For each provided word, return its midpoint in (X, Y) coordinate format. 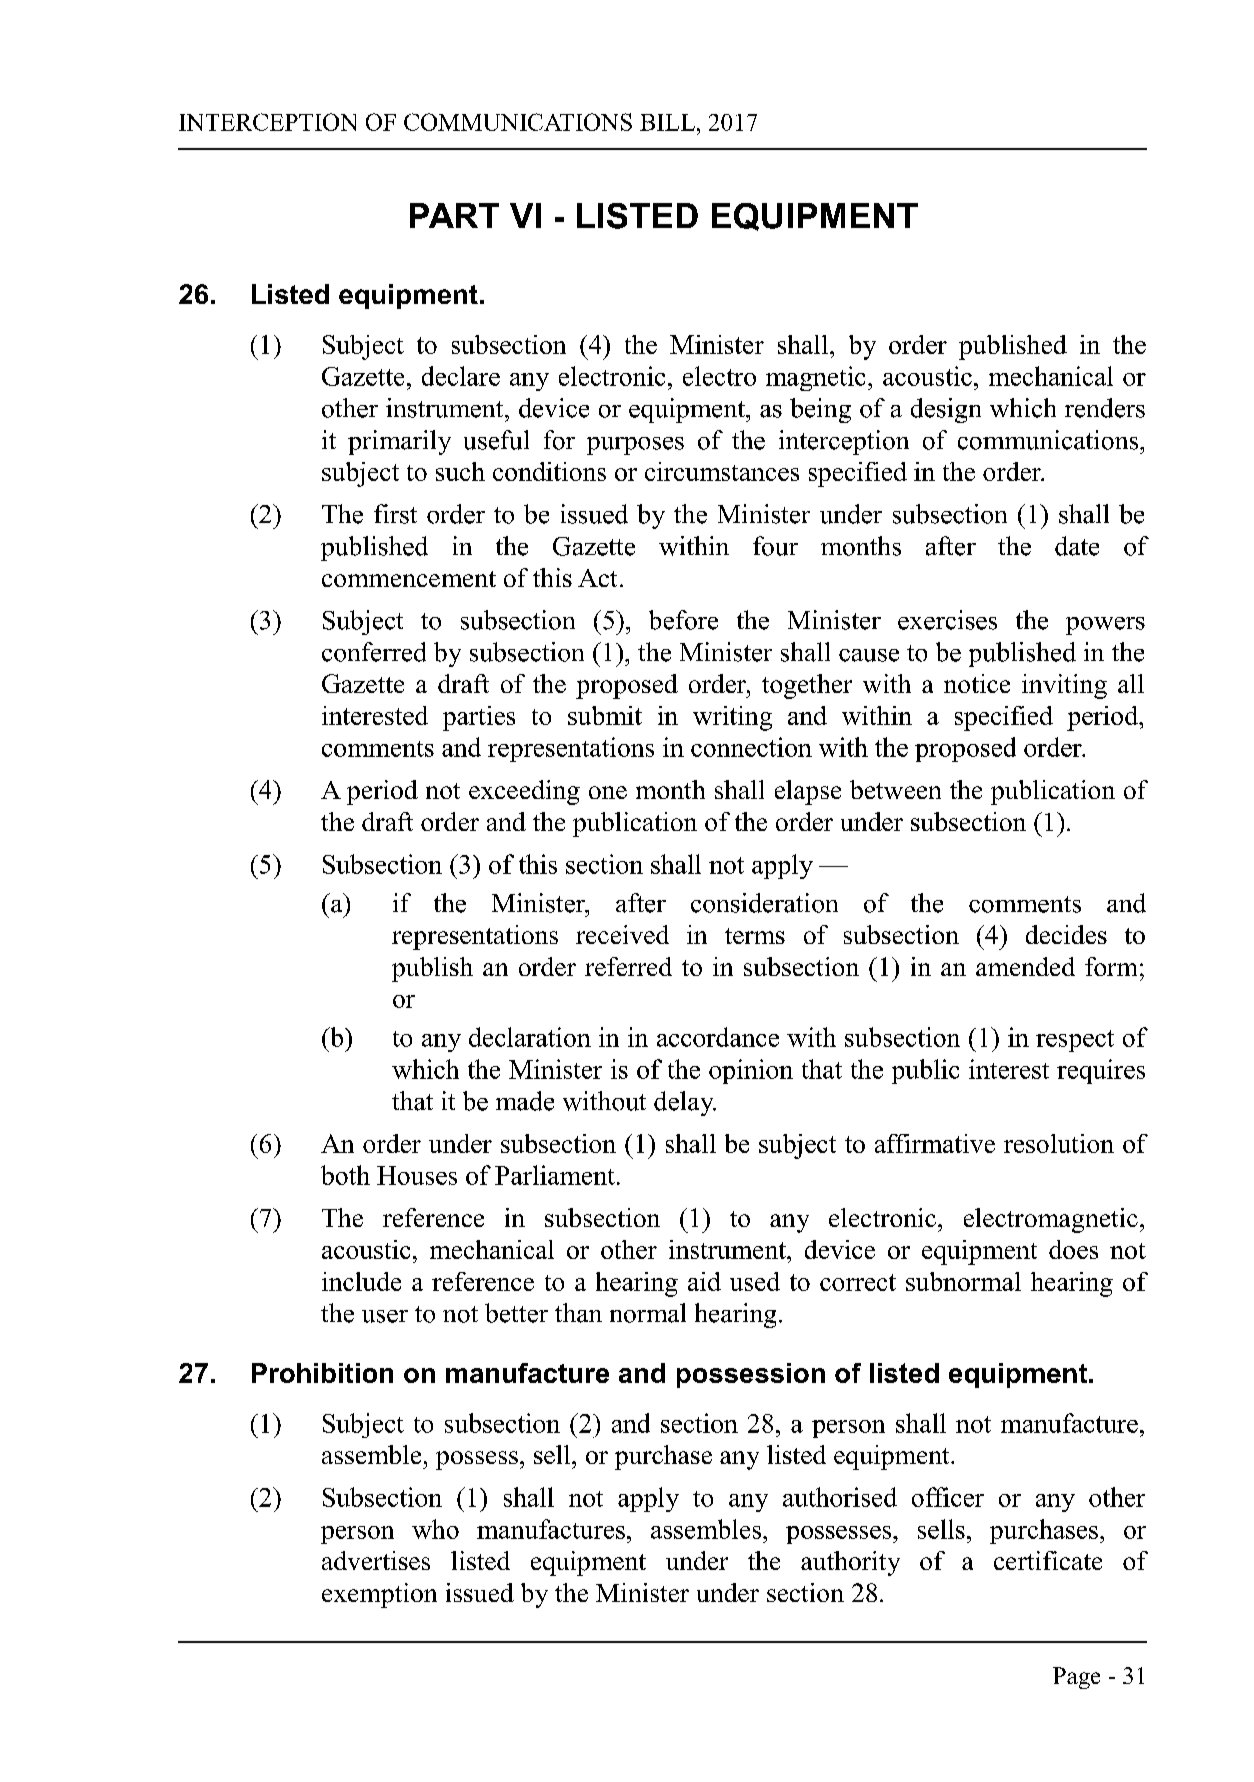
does (1073, 1249)
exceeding (524, 792)
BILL (667, 122)
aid (704, 1281)
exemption (379, 1595)
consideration (764, 903)
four (775, 546)
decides (1066, 934)
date (1077, 546)
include (361, 1281)
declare (461, 376)
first (395, 514)
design (946, 410)
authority (850, 1563)
